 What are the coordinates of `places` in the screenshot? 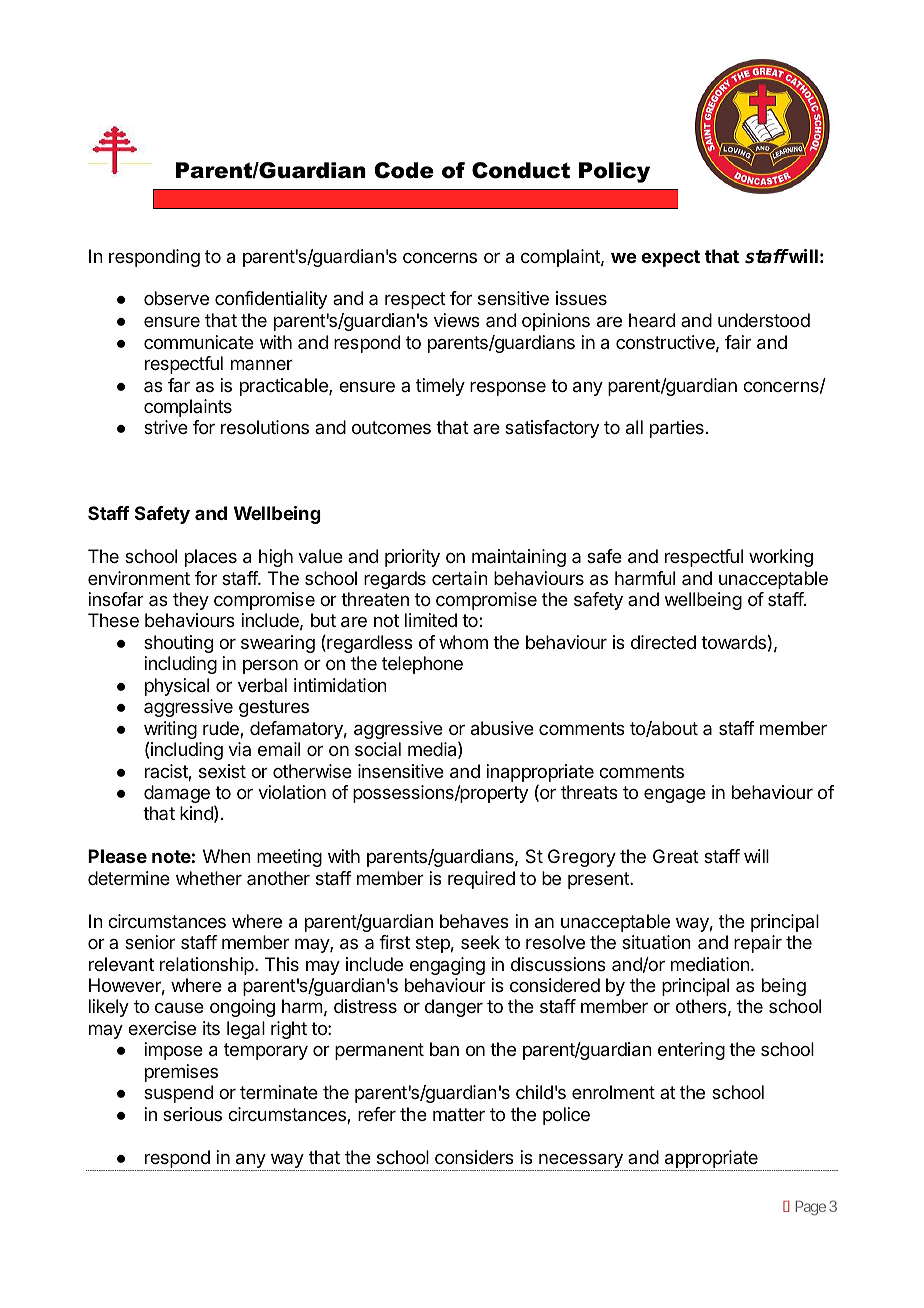 It's located at (211, 558).
